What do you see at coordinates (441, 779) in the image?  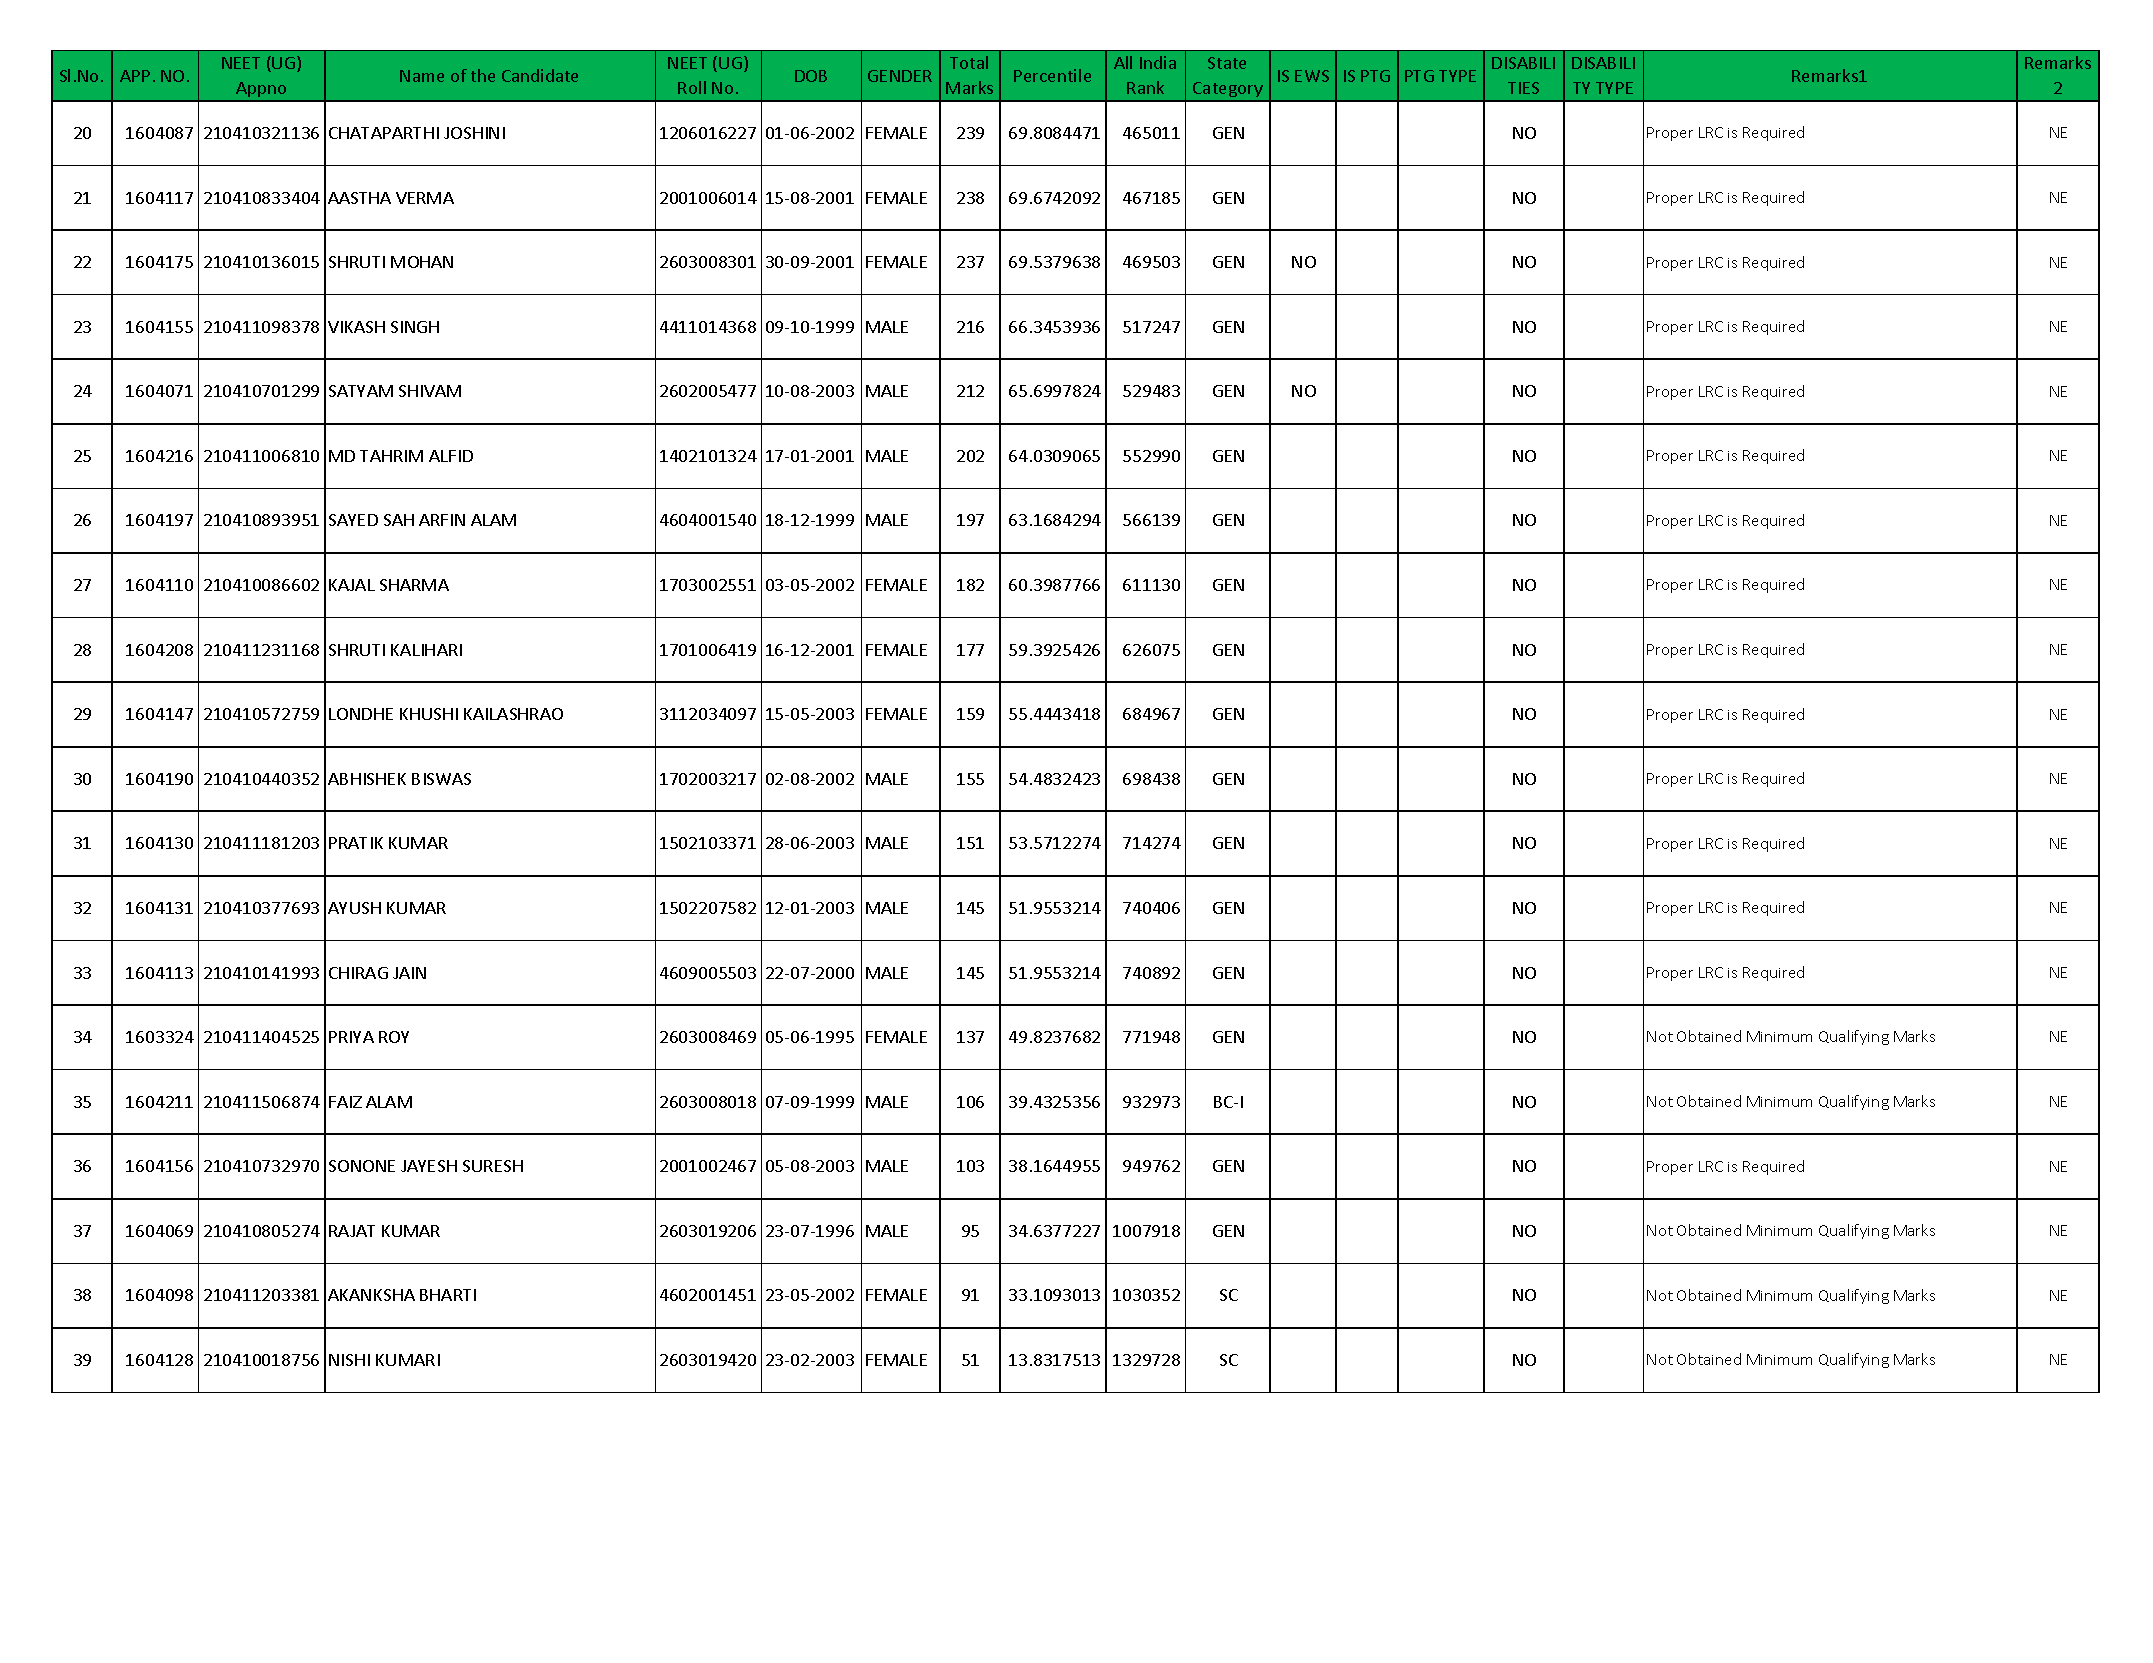 I see `BISWAS` at bounding box center [441, 779].
